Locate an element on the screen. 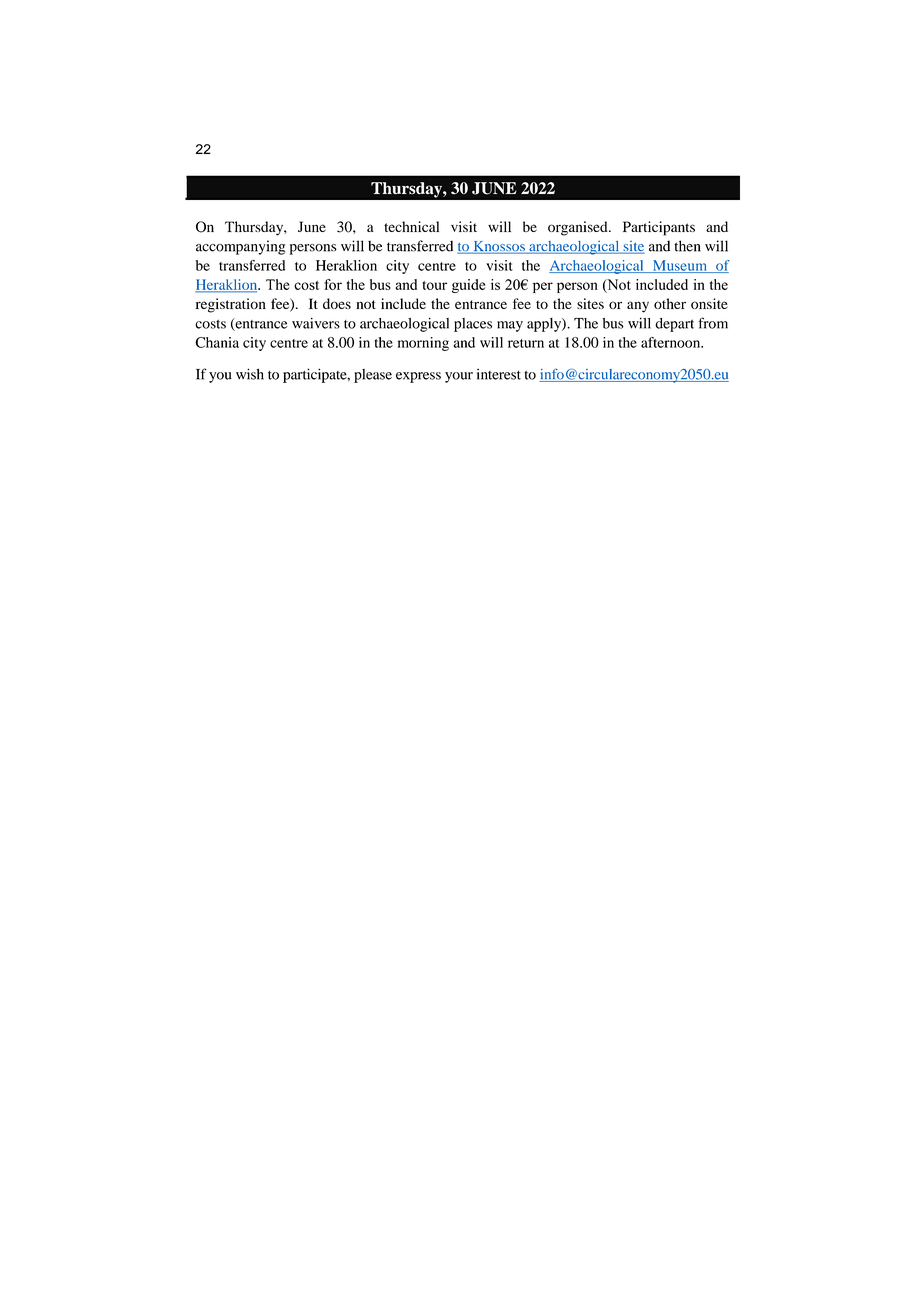 Image resolution: width=924 pixels, height=1308 pixels. wish is located at coordinates (250, 374).
